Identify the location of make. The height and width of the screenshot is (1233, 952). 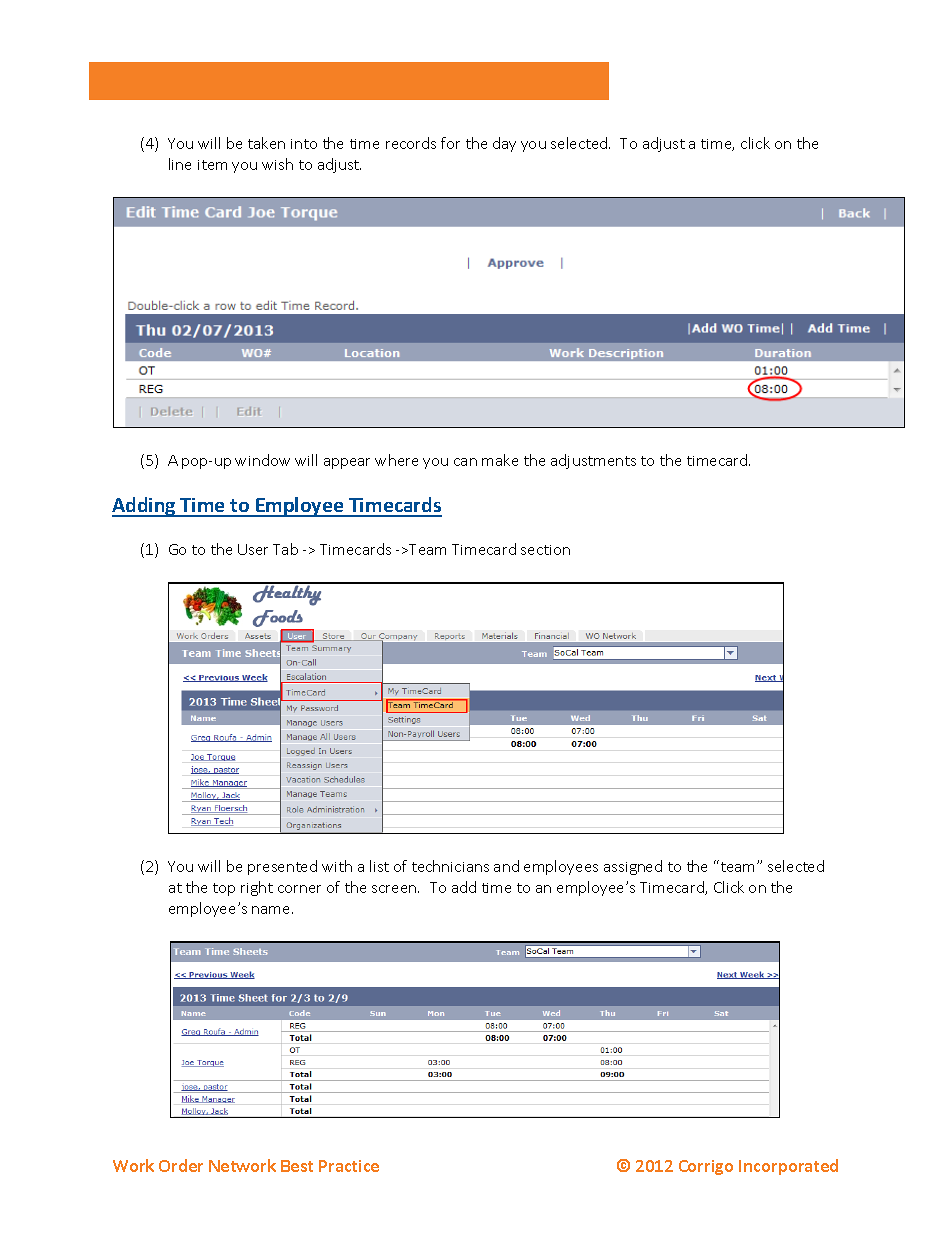
(500, 460).
